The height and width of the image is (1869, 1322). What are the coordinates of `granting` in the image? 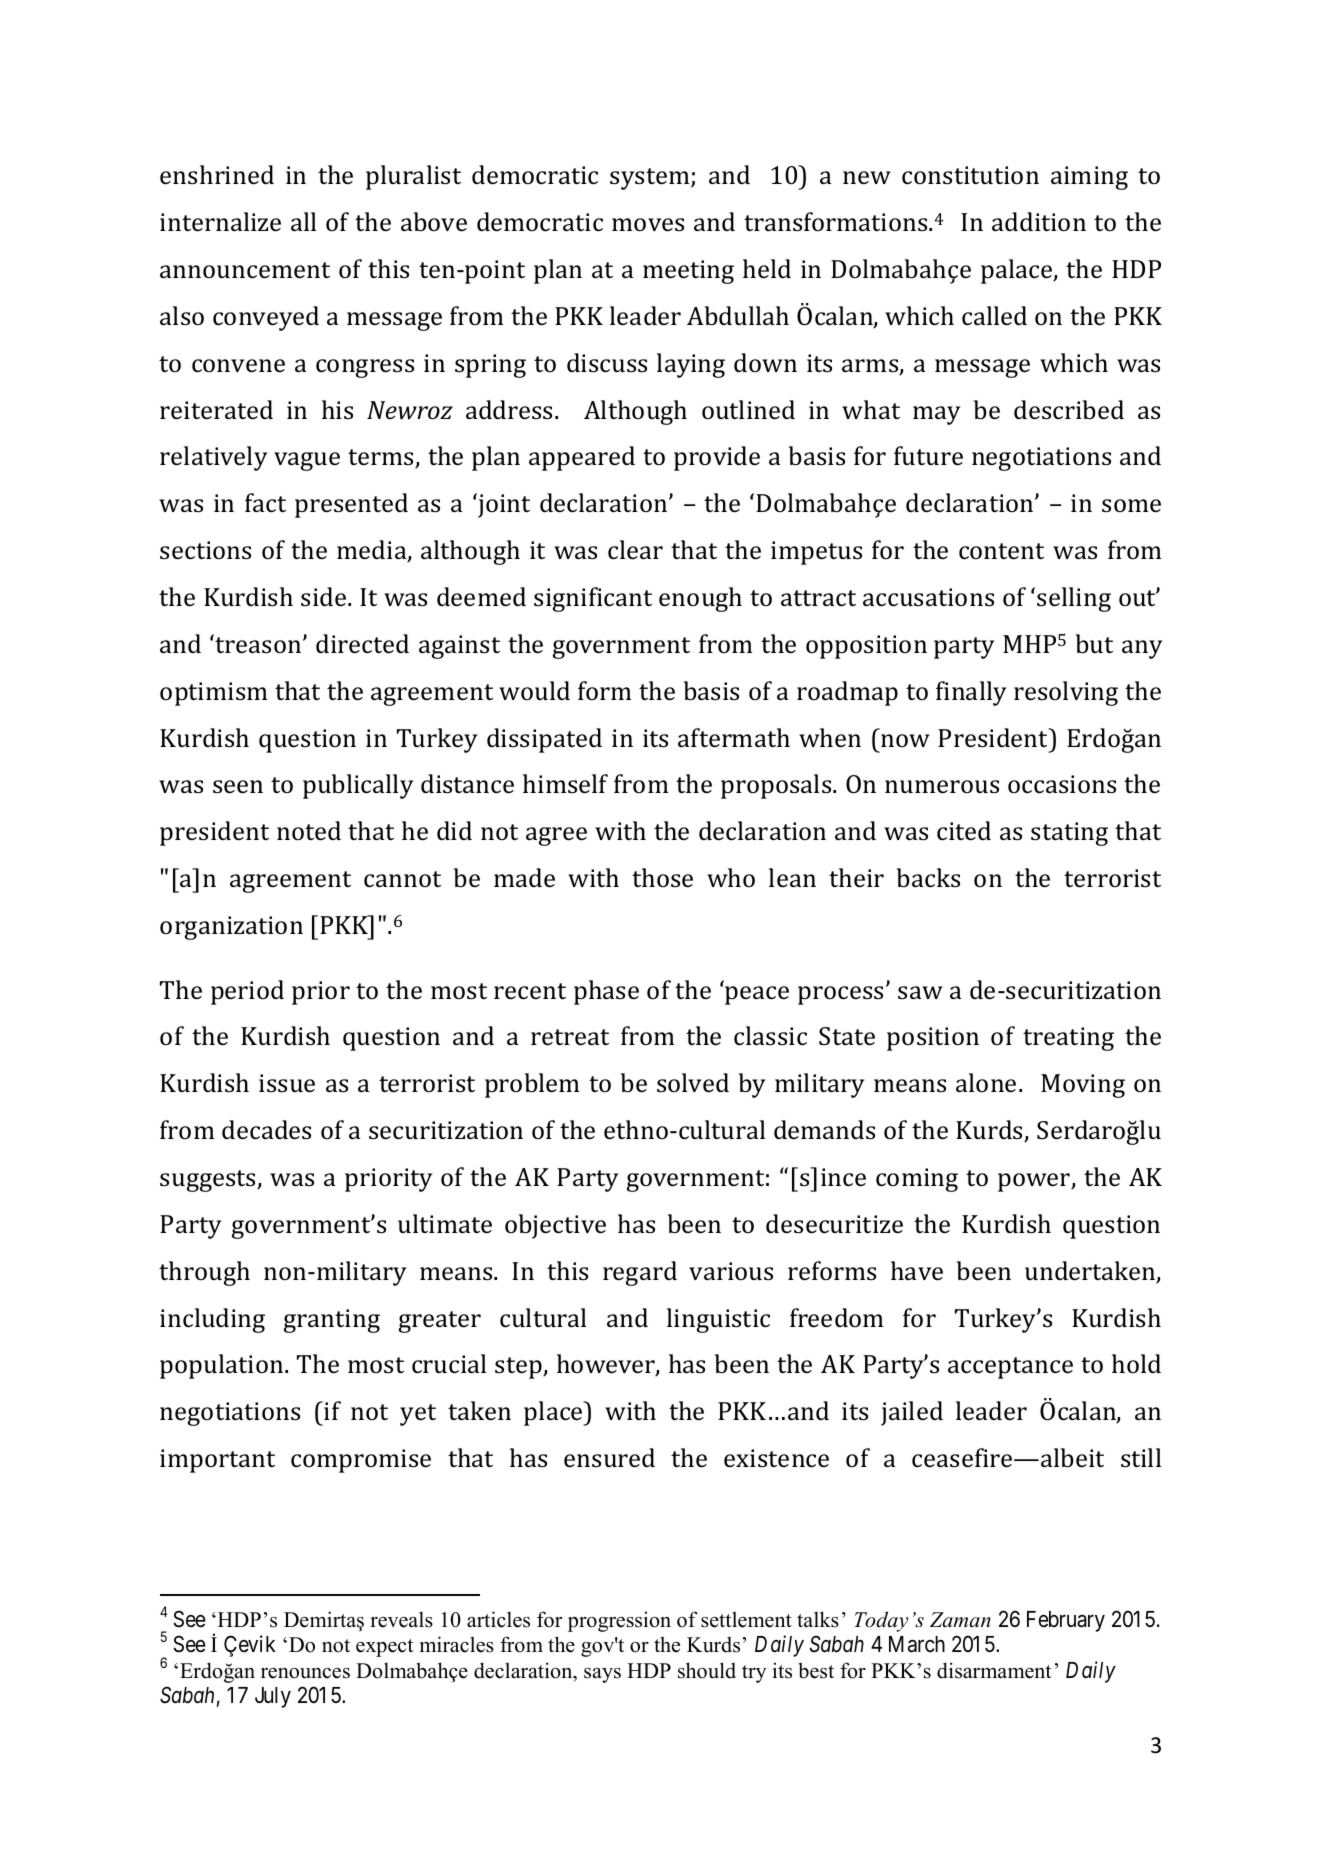 It's located at (332, 1321).
